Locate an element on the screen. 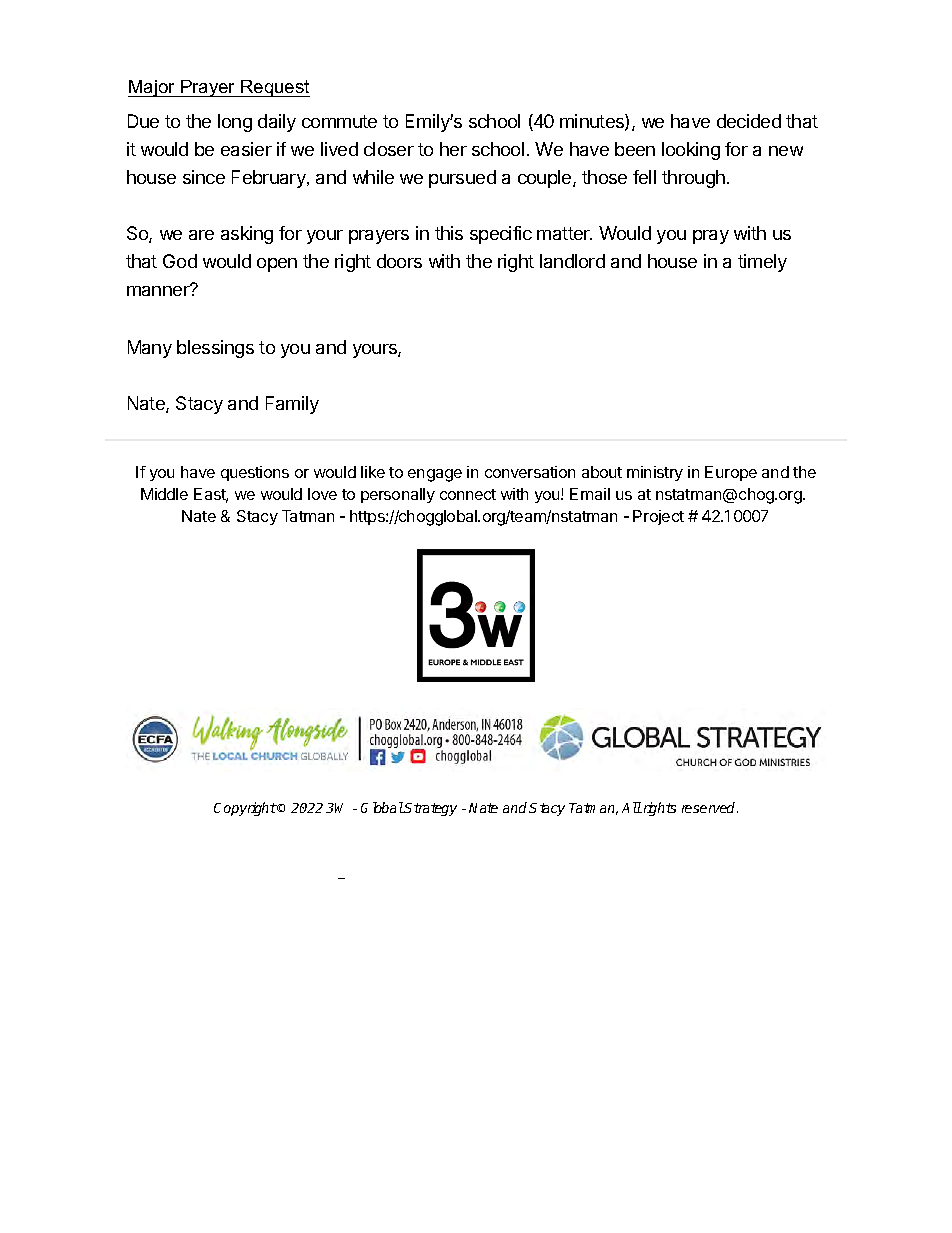 The width and height of the screenshot is (952, 1233). Middle is located at coordinates (164, 494).
